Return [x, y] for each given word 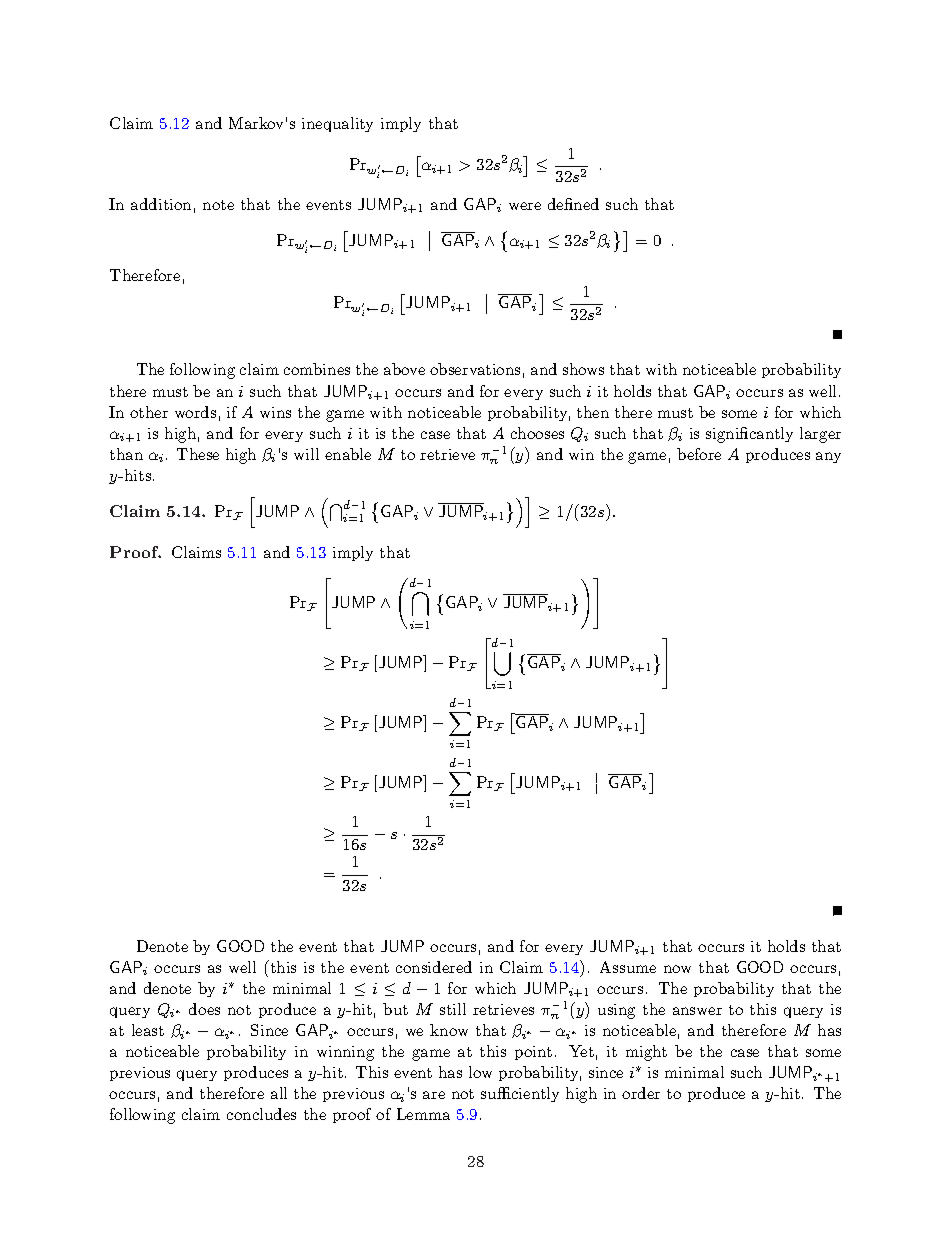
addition [161, 204]
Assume [628, 967]
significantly [749, 435]
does [204, 1009]
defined [573, 204]
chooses [537, 433]
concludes [261, 1114]
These [198, 454]
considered [434, 967]
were [525, 206]
